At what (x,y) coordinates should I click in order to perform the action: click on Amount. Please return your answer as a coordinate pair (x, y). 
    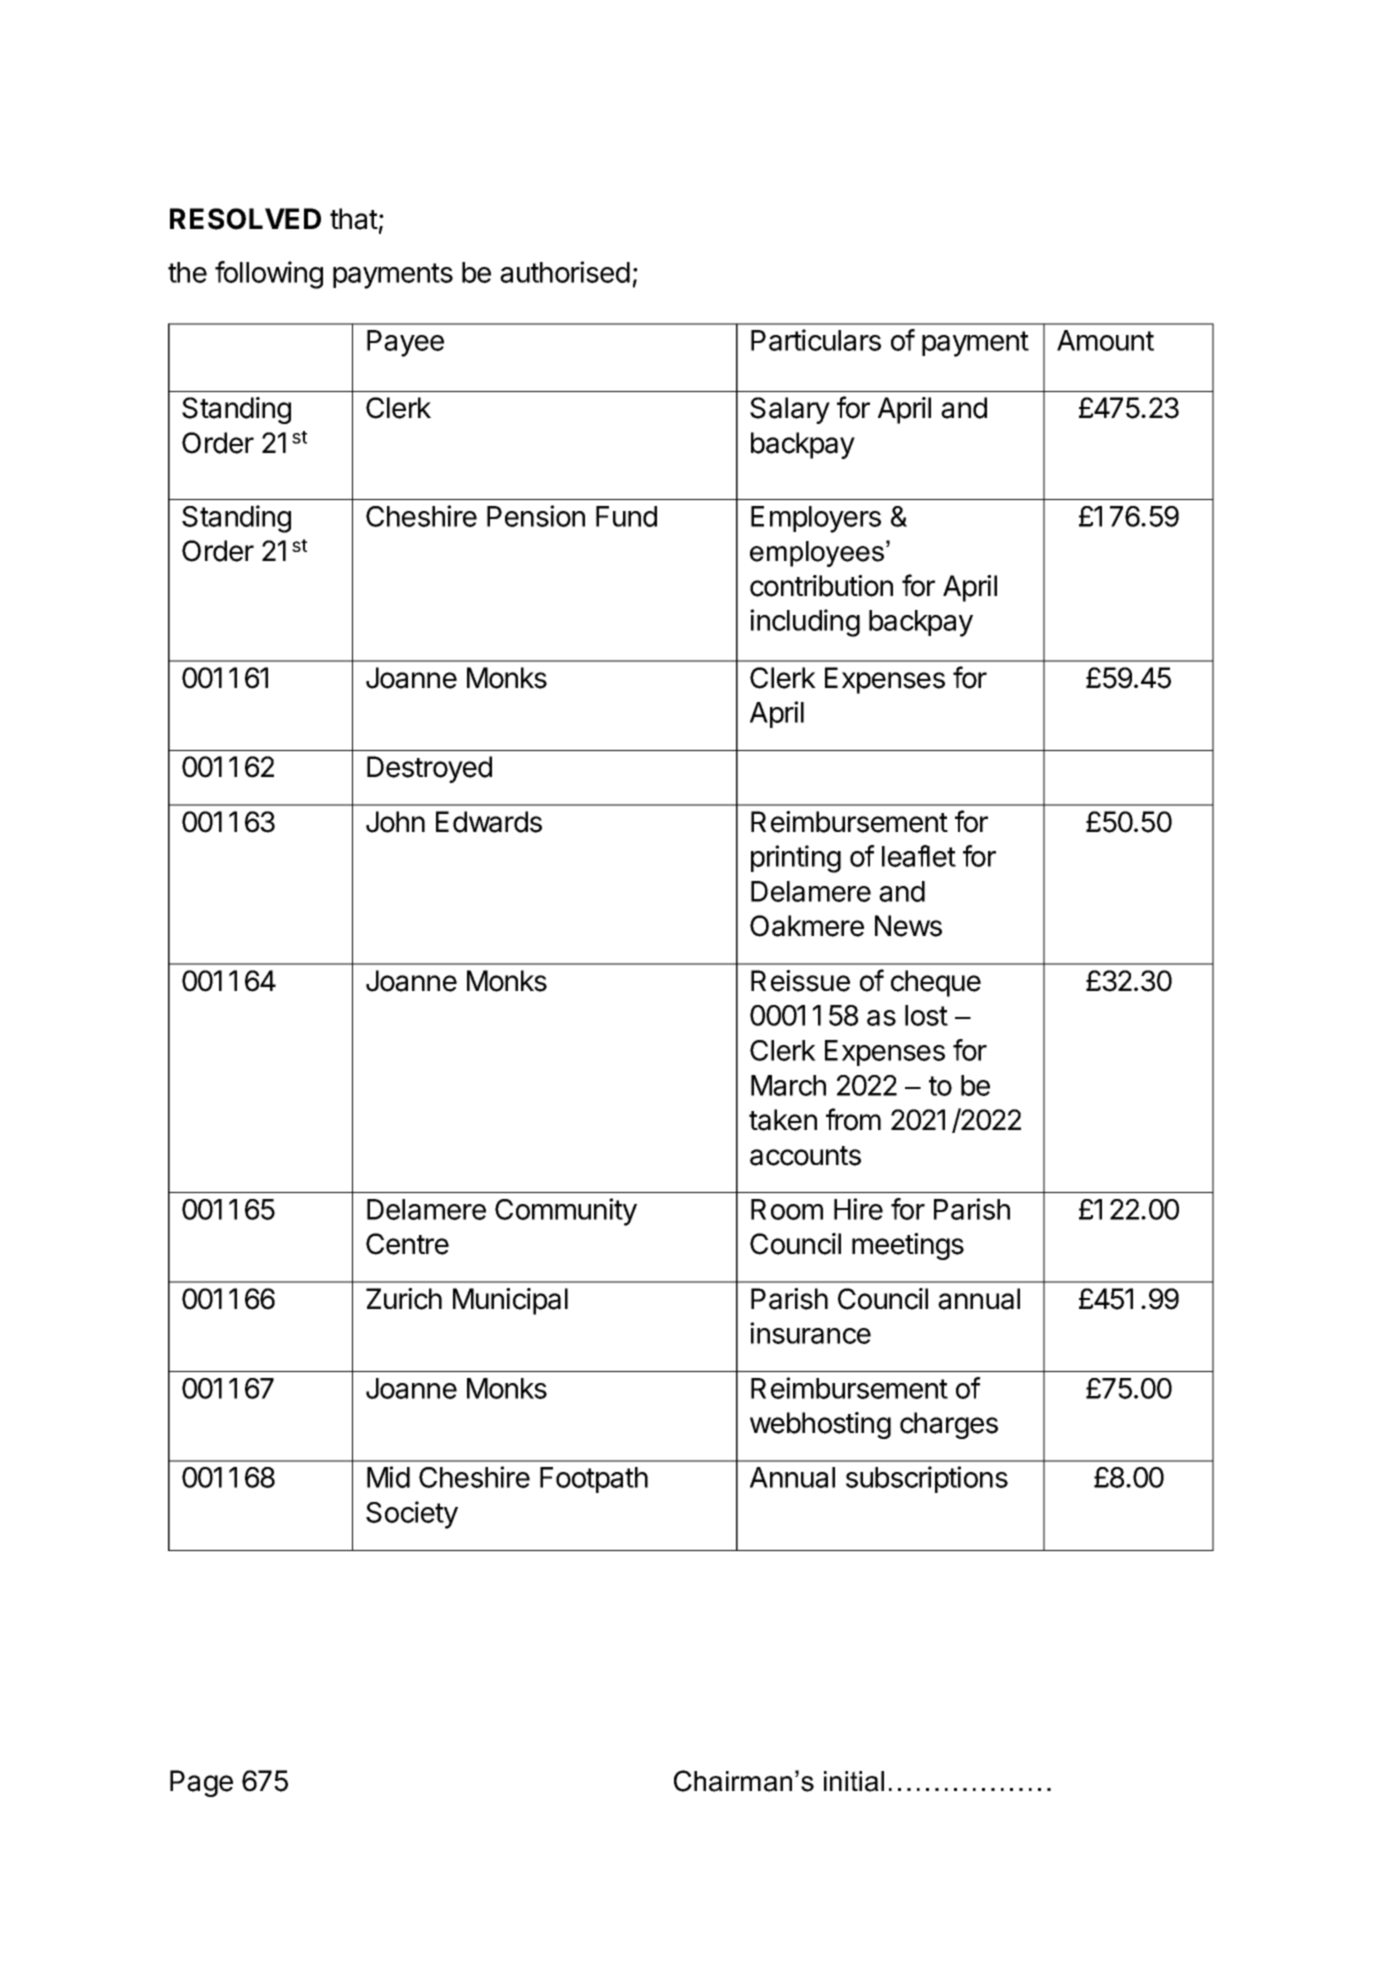
    Looking at the image, I should click on (1105, 340).
